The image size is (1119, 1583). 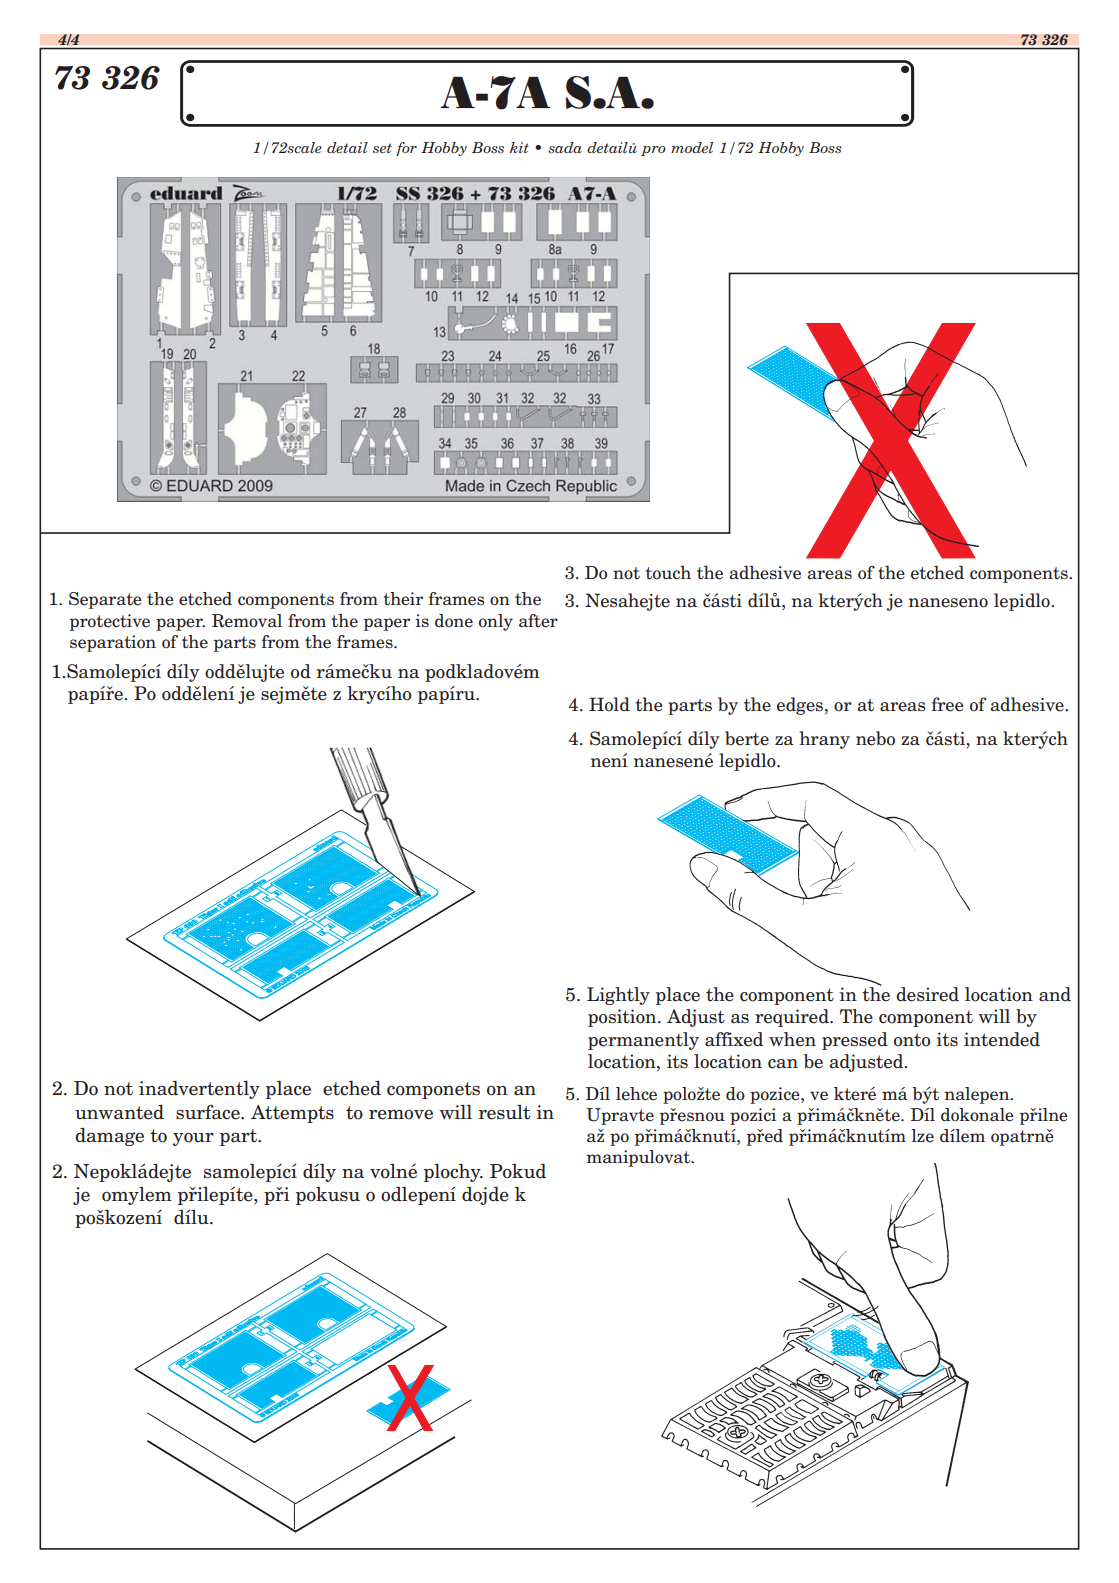 What do you see at coordinates (565, 148) in the screenshot?
I see `sada` at bounding box center [565, 148].
